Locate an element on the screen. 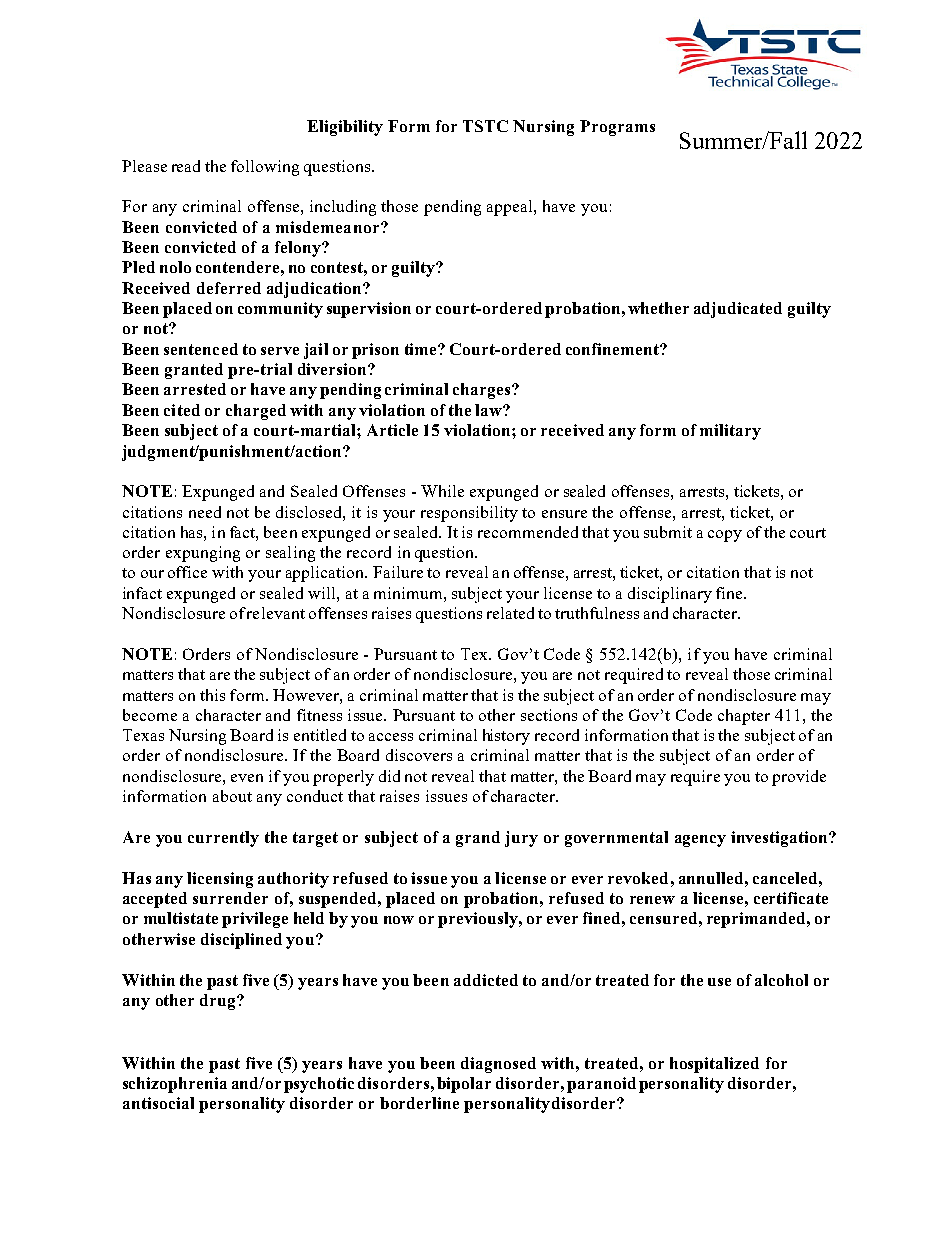  time is located at coordinates (422, 349).
